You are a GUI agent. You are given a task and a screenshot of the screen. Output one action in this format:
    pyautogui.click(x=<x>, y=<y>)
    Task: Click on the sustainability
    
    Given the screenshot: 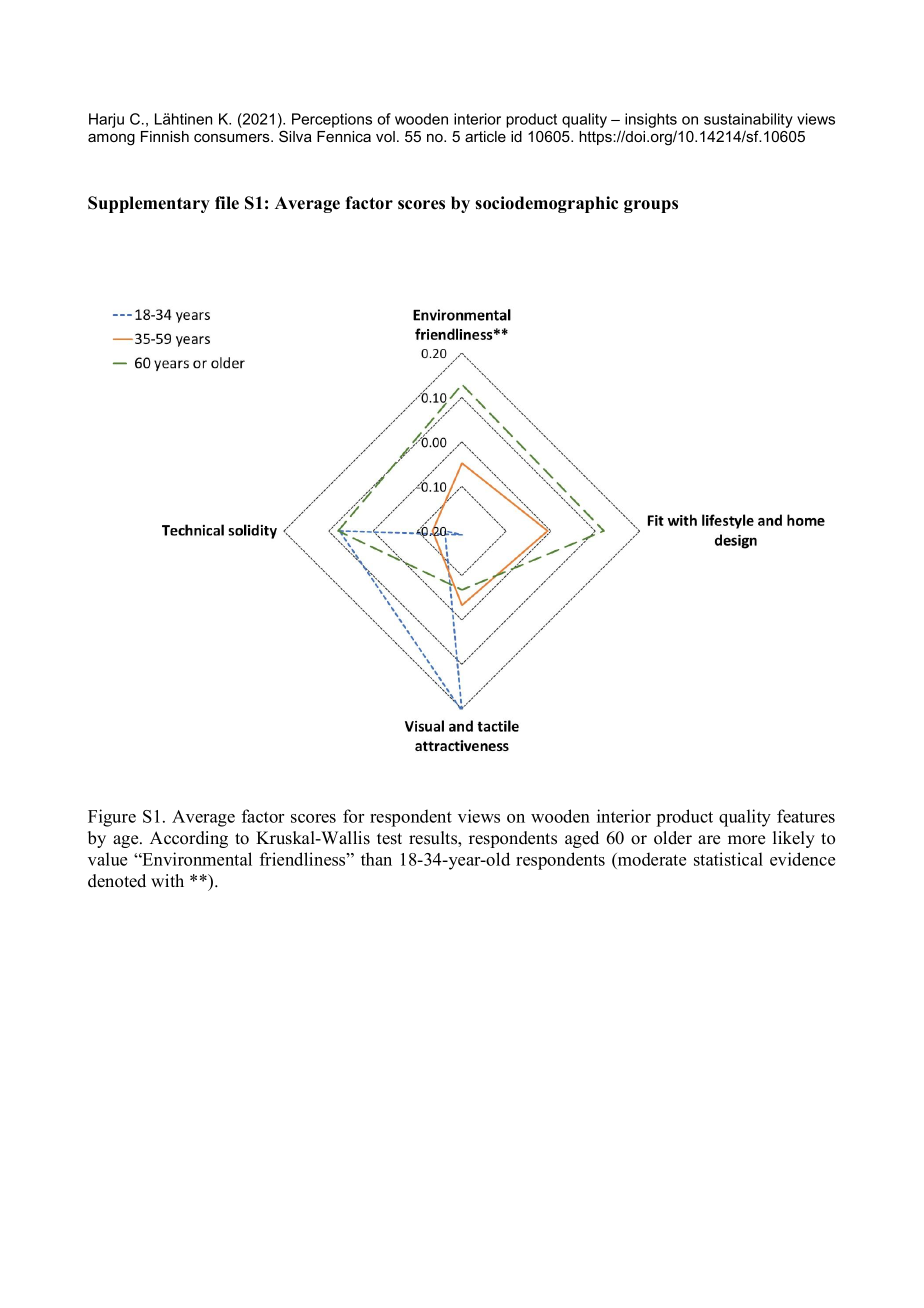 What is the action you would take?
    pyautogui.click(x=748, y=120)
